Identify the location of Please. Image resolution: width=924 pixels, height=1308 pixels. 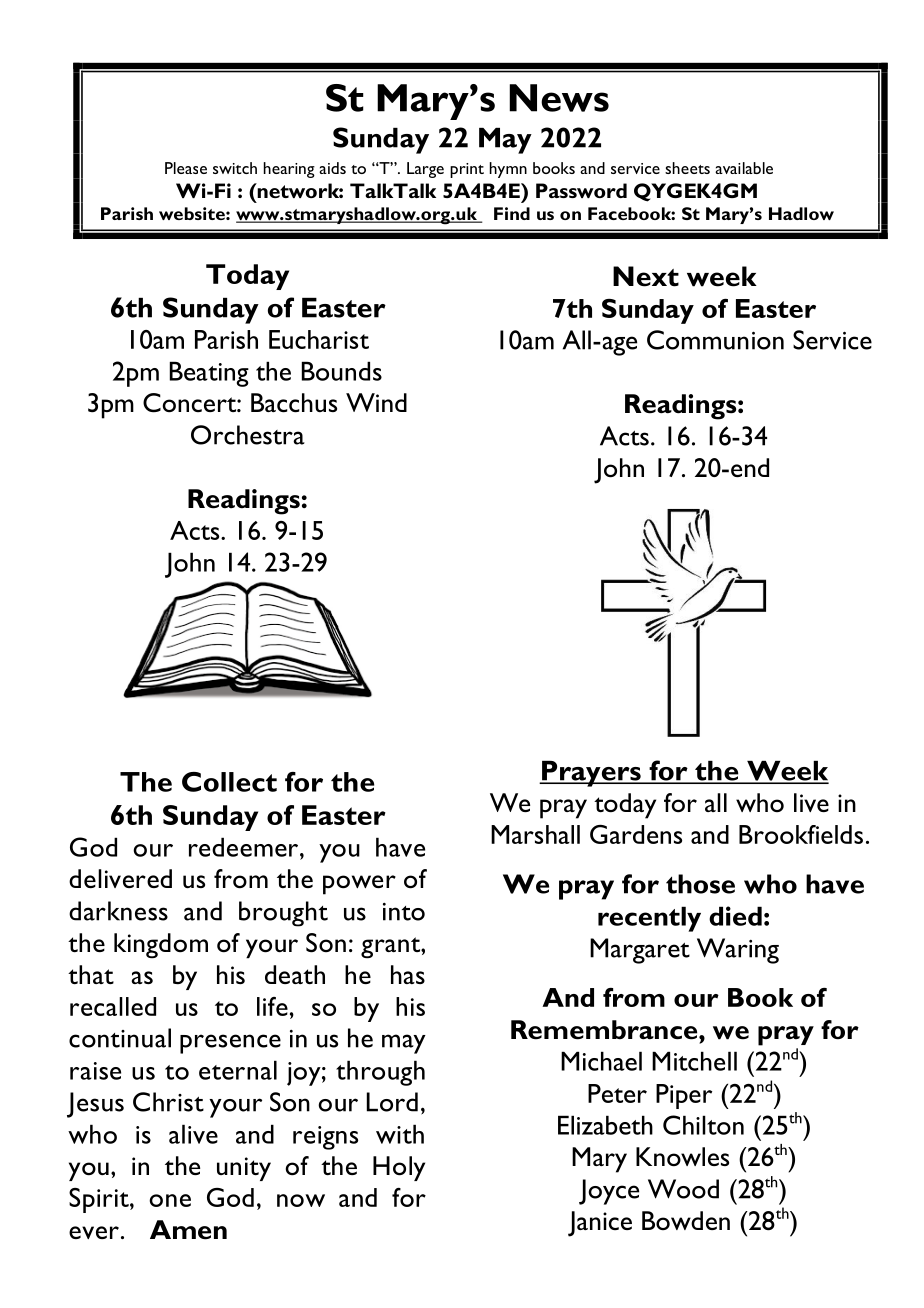
(186, 168).
